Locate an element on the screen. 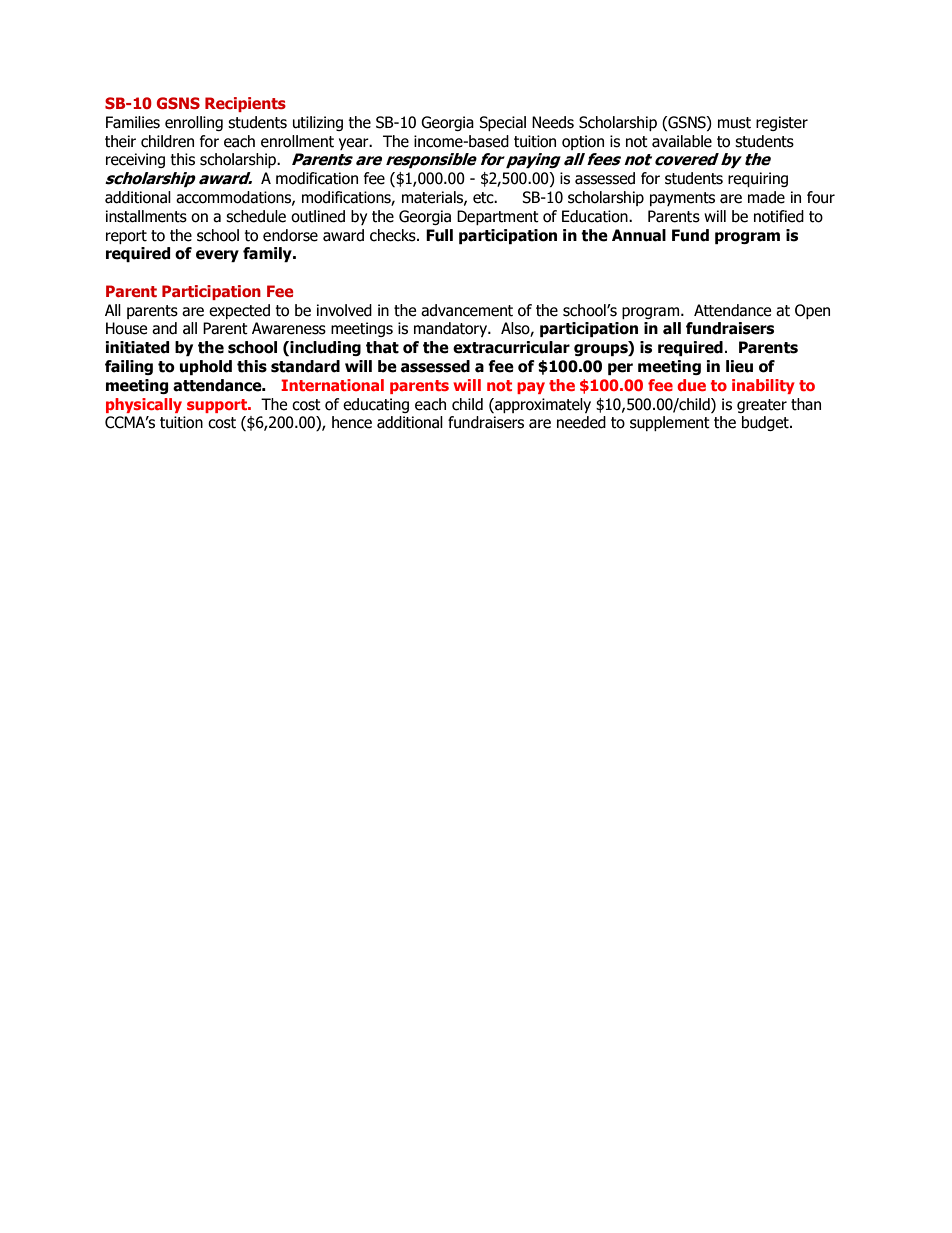 This screenshot has width=952, height=1233. physically is located at coordinates (144, 405).
